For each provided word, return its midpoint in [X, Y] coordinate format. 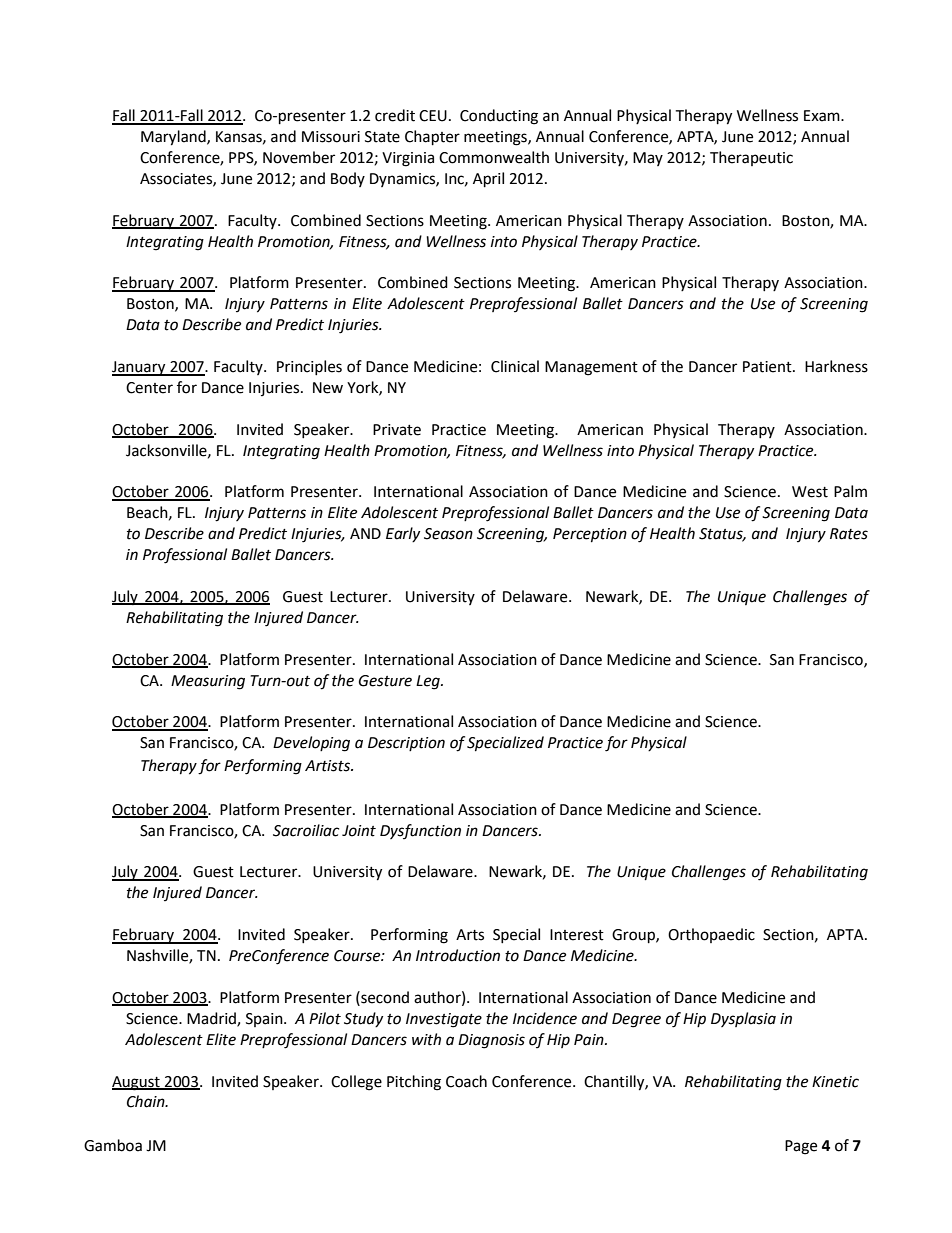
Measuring [208, 682]
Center [149, 388]
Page [801, 1147]
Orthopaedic [711, 935]
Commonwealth [494, 157]
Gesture [385, 681]
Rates [849, 534]
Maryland [174, 138]
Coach [466, 1081]
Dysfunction [420, 831]
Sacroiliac [306, 830]
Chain [147, 1101]
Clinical [515, 366]
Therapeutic [751, 158]
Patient [768, 367]
